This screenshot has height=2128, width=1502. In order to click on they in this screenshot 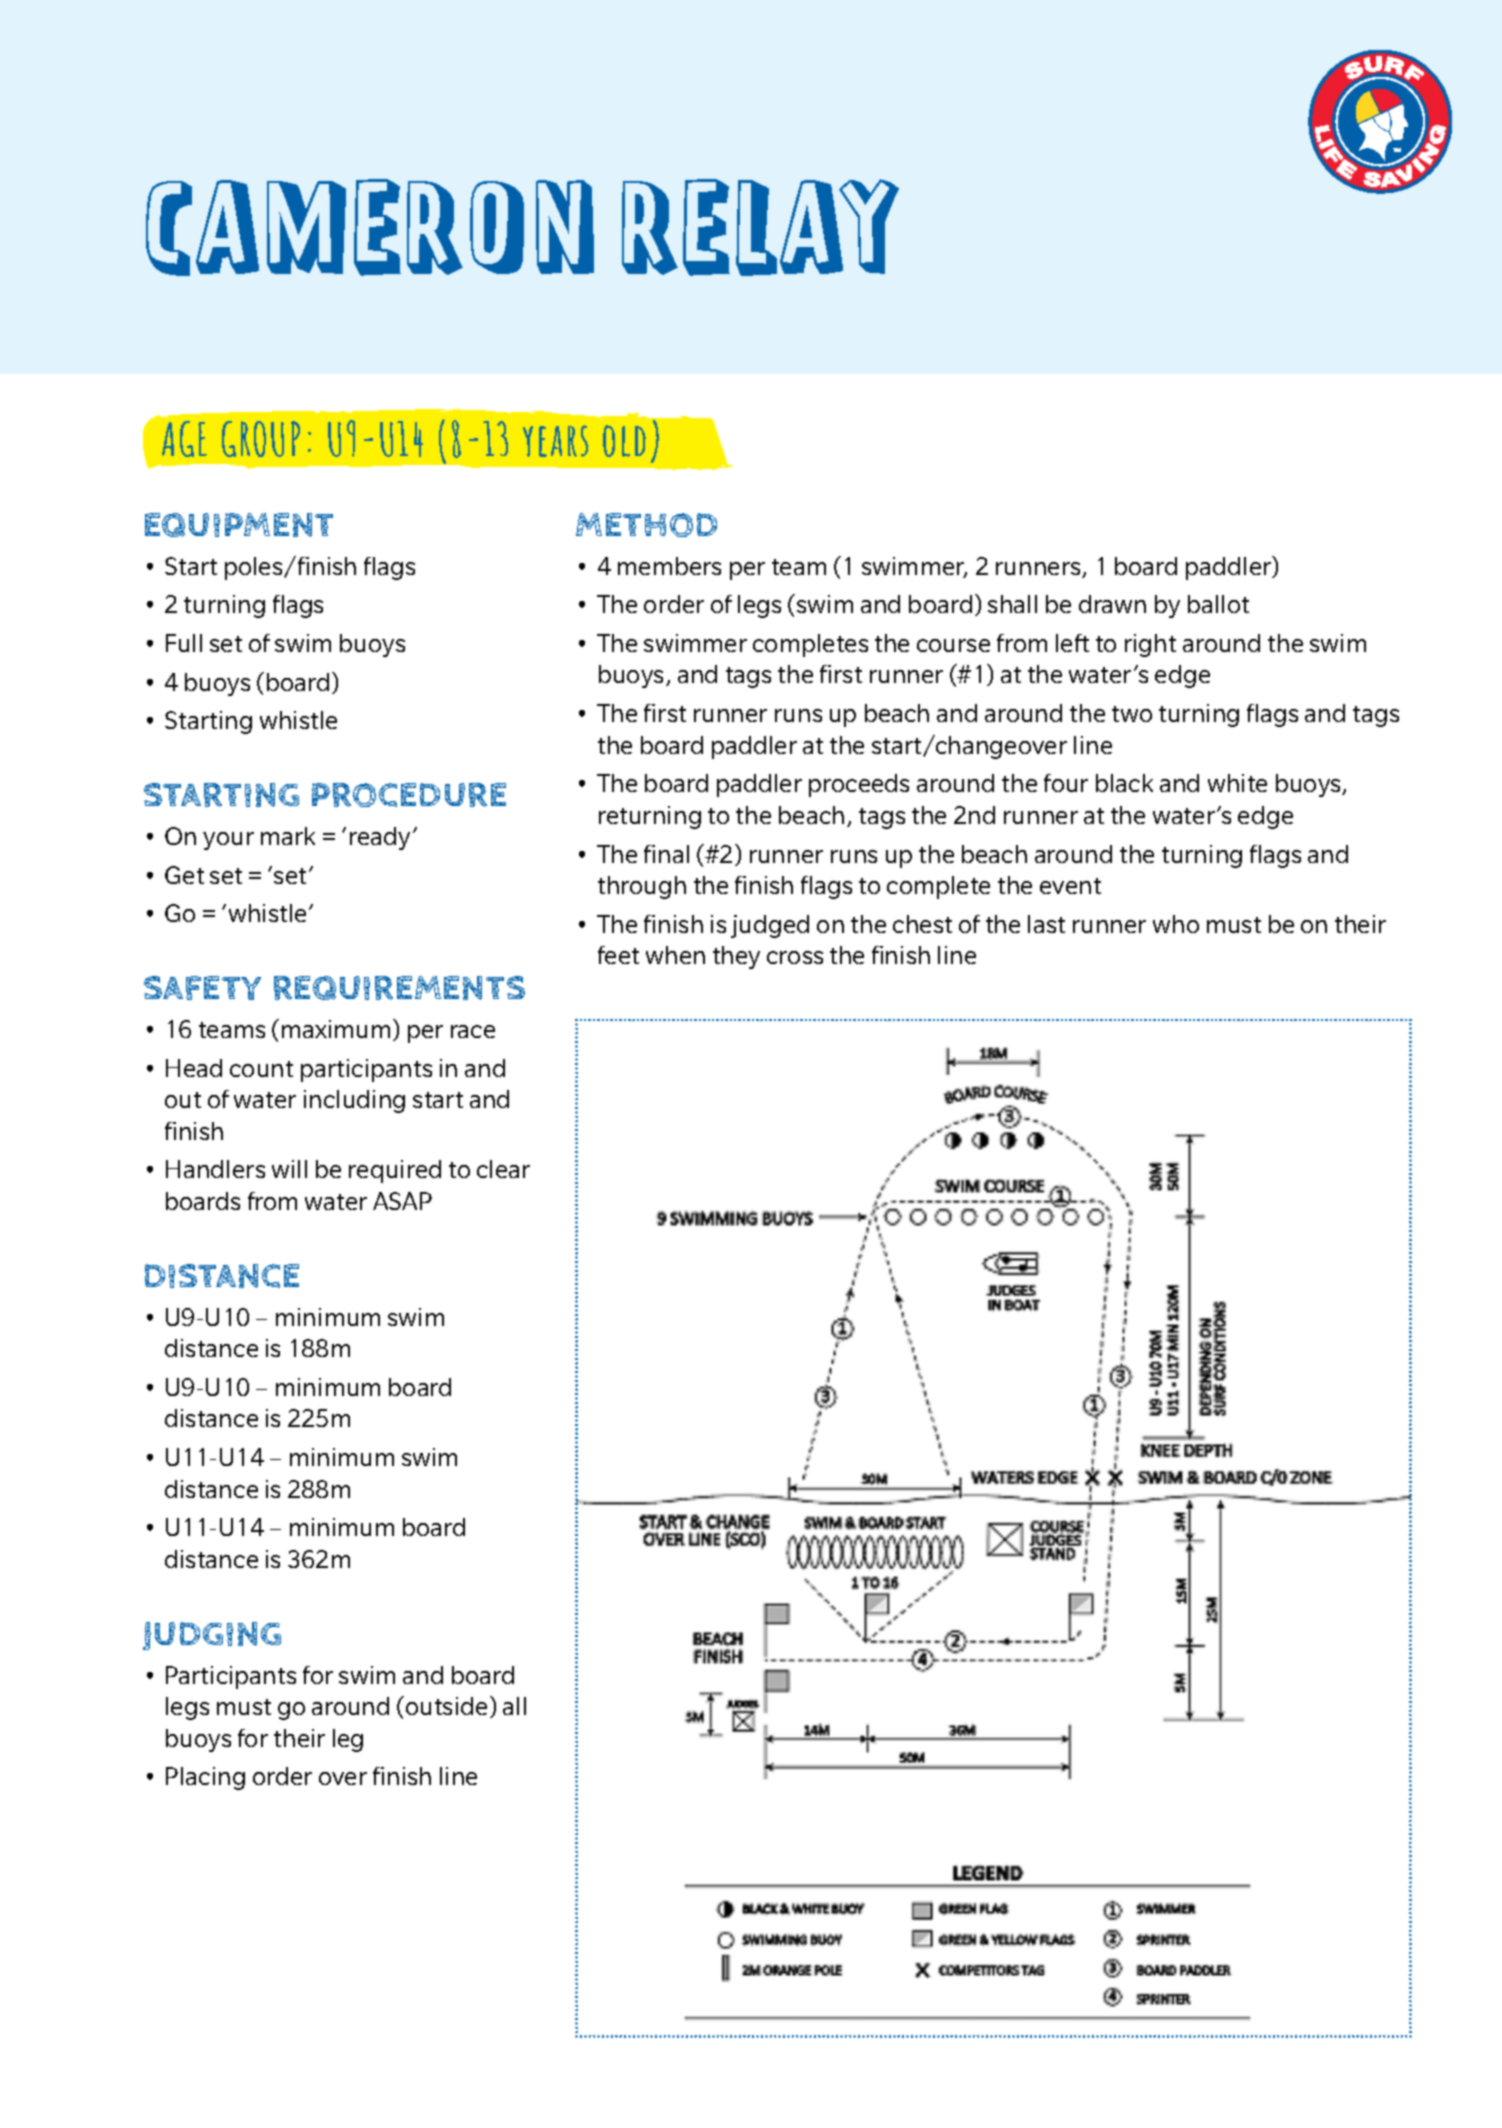, I will do `click(736, 957)`.
